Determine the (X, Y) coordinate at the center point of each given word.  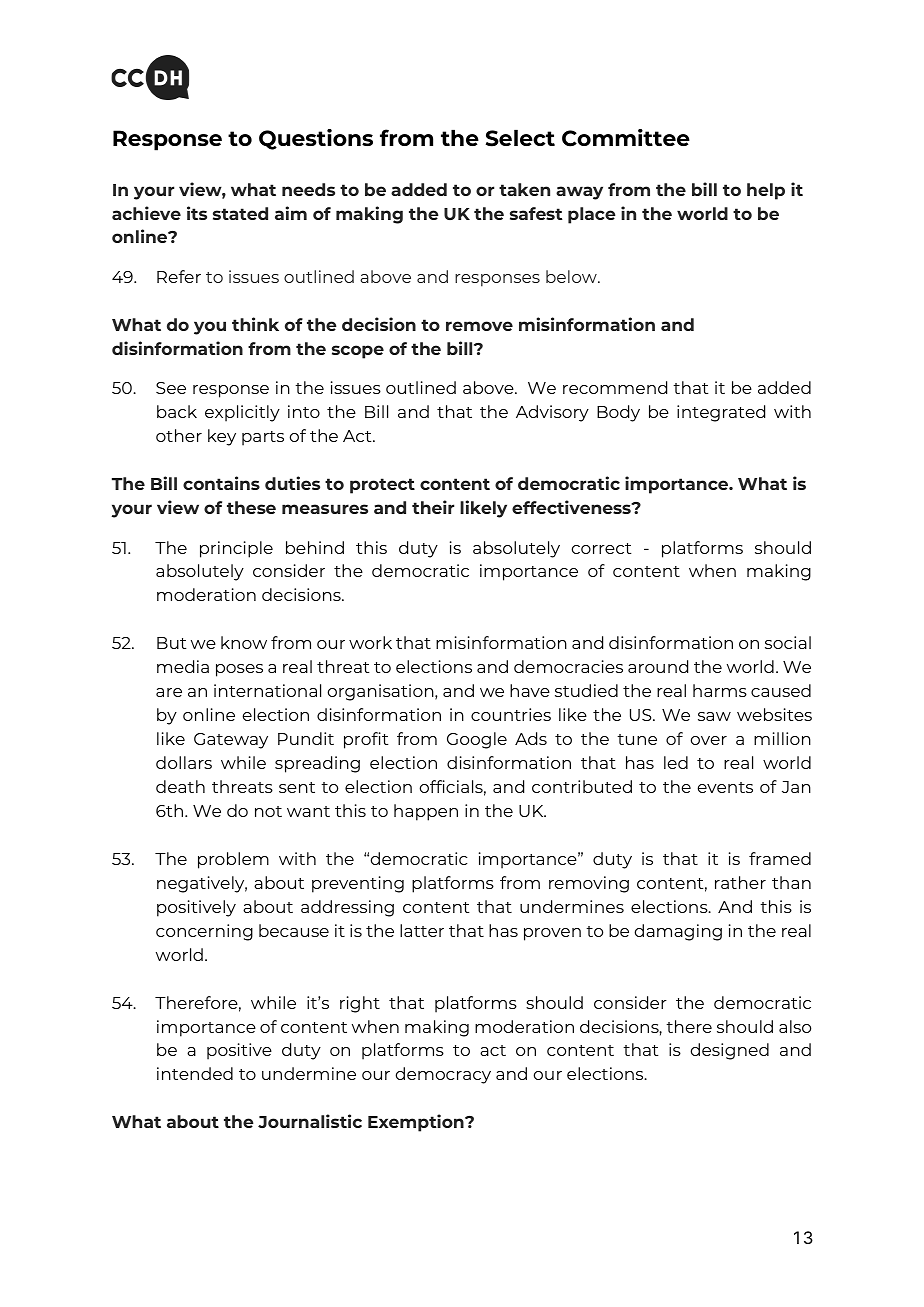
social (788, 642)
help (766, 191)
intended (195, 1073)
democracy (443, 1075)
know (244, 642)
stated (240, 213)
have (530, 690)
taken (524, 189)
